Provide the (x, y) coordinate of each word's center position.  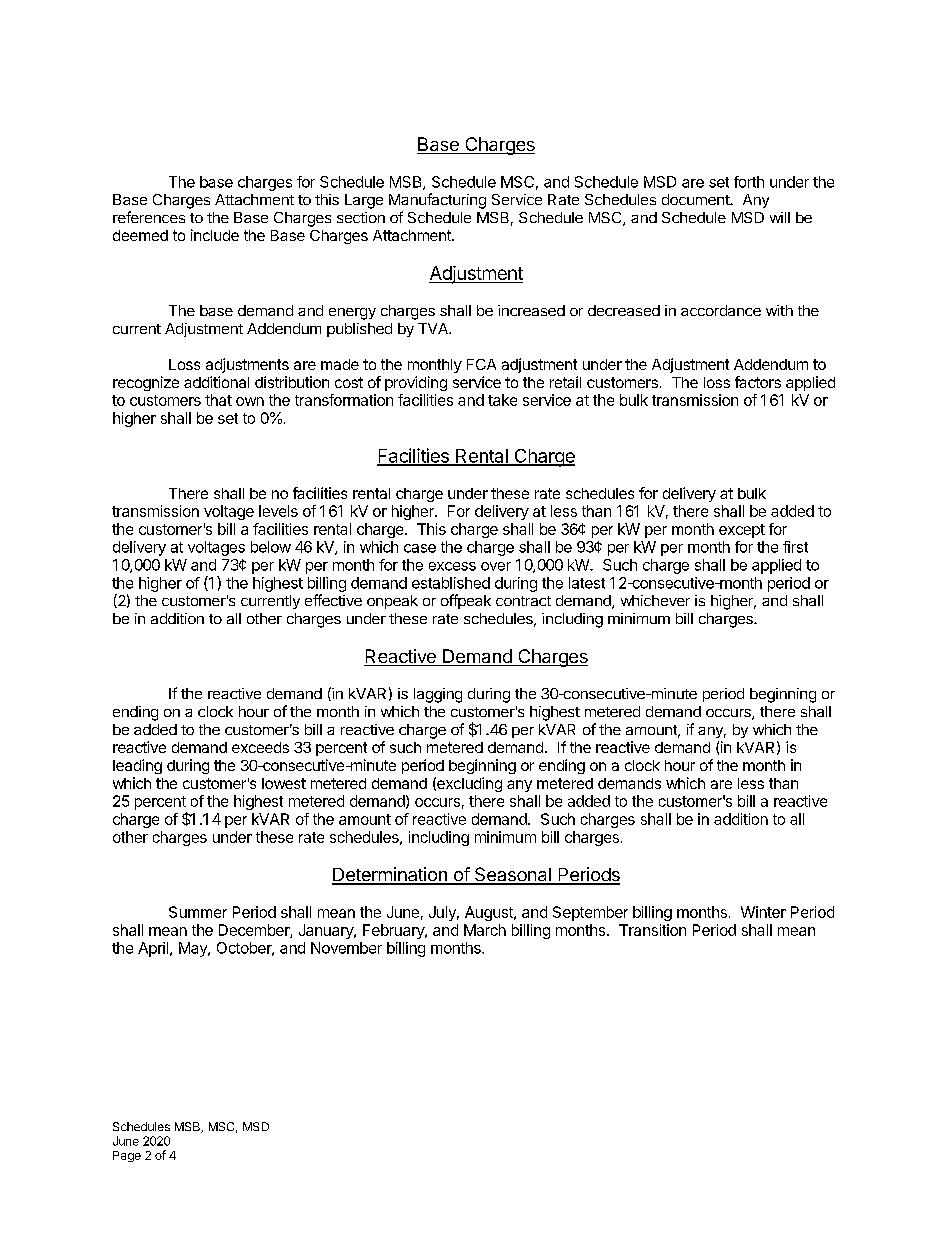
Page (127, 1156)
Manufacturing (437, 201)
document (696, 199)
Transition (652, 930)
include (215, 235)
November (346, 948)
